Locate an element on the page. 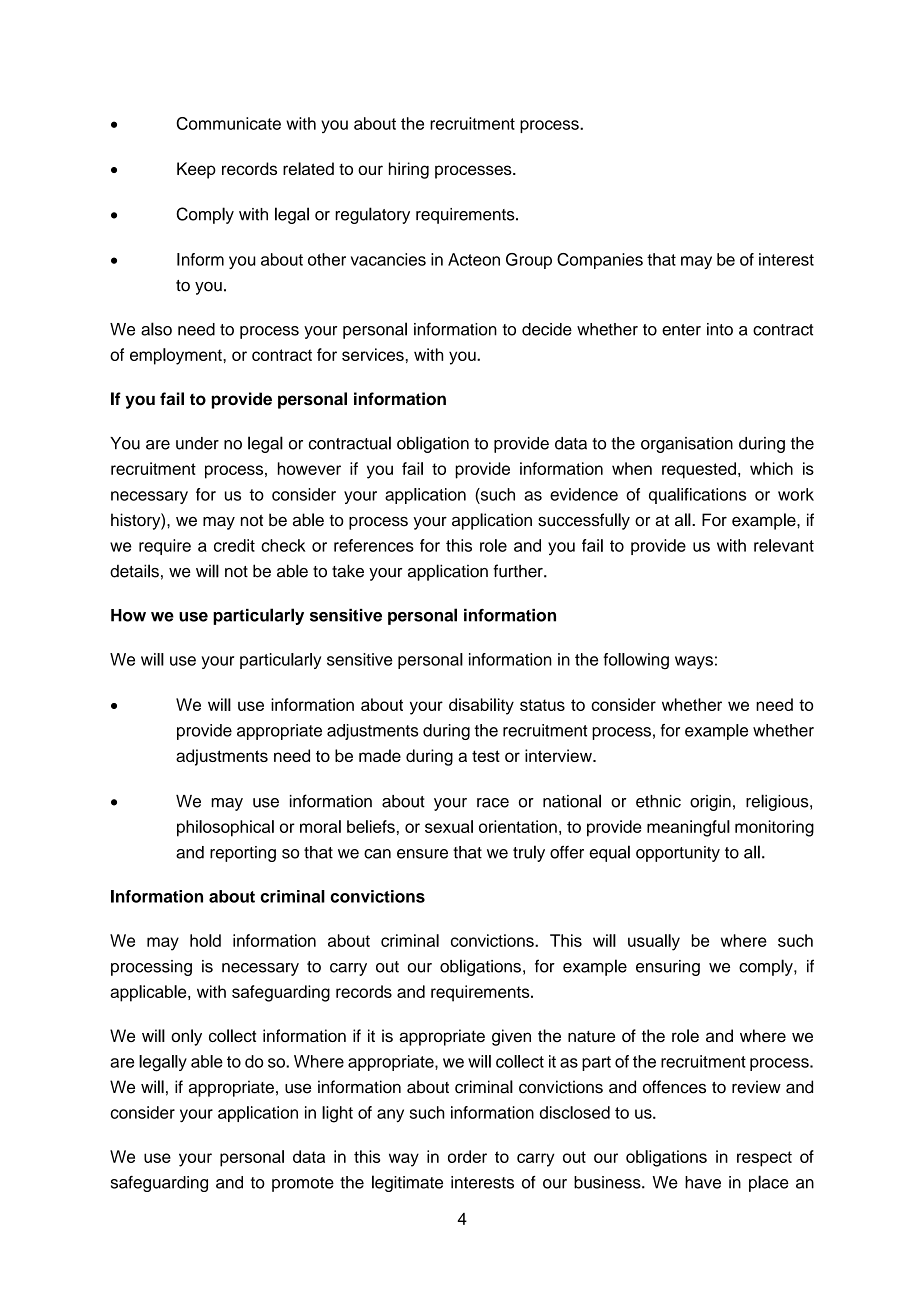  Keep is located at coordinates (196, 170).
